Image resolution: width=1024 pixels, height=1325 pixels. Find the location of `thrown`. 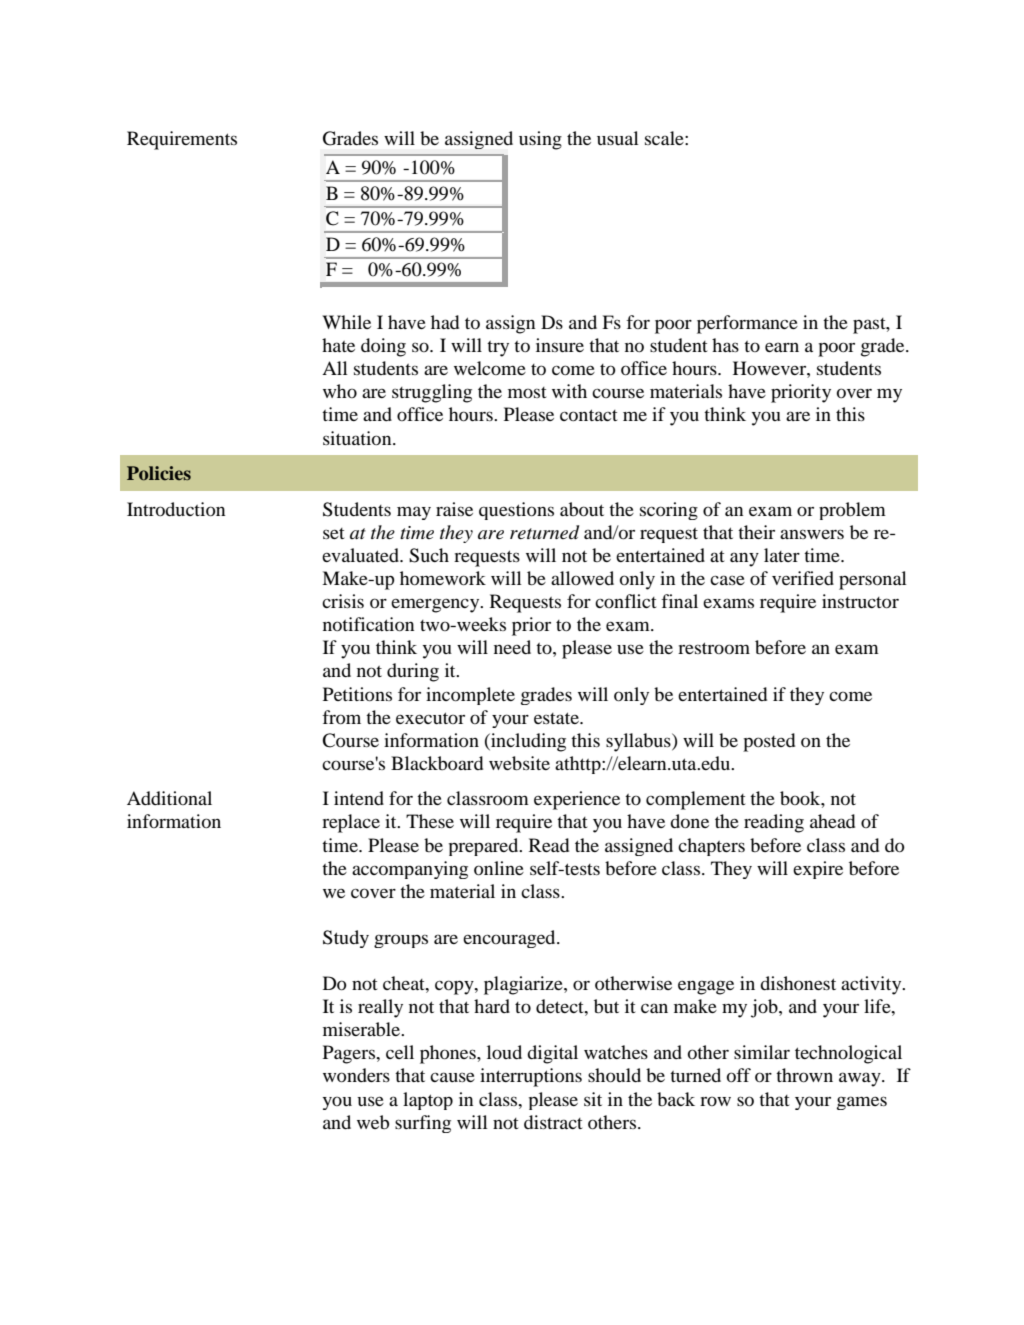

thrown is located at coordinates (804, 1075).
